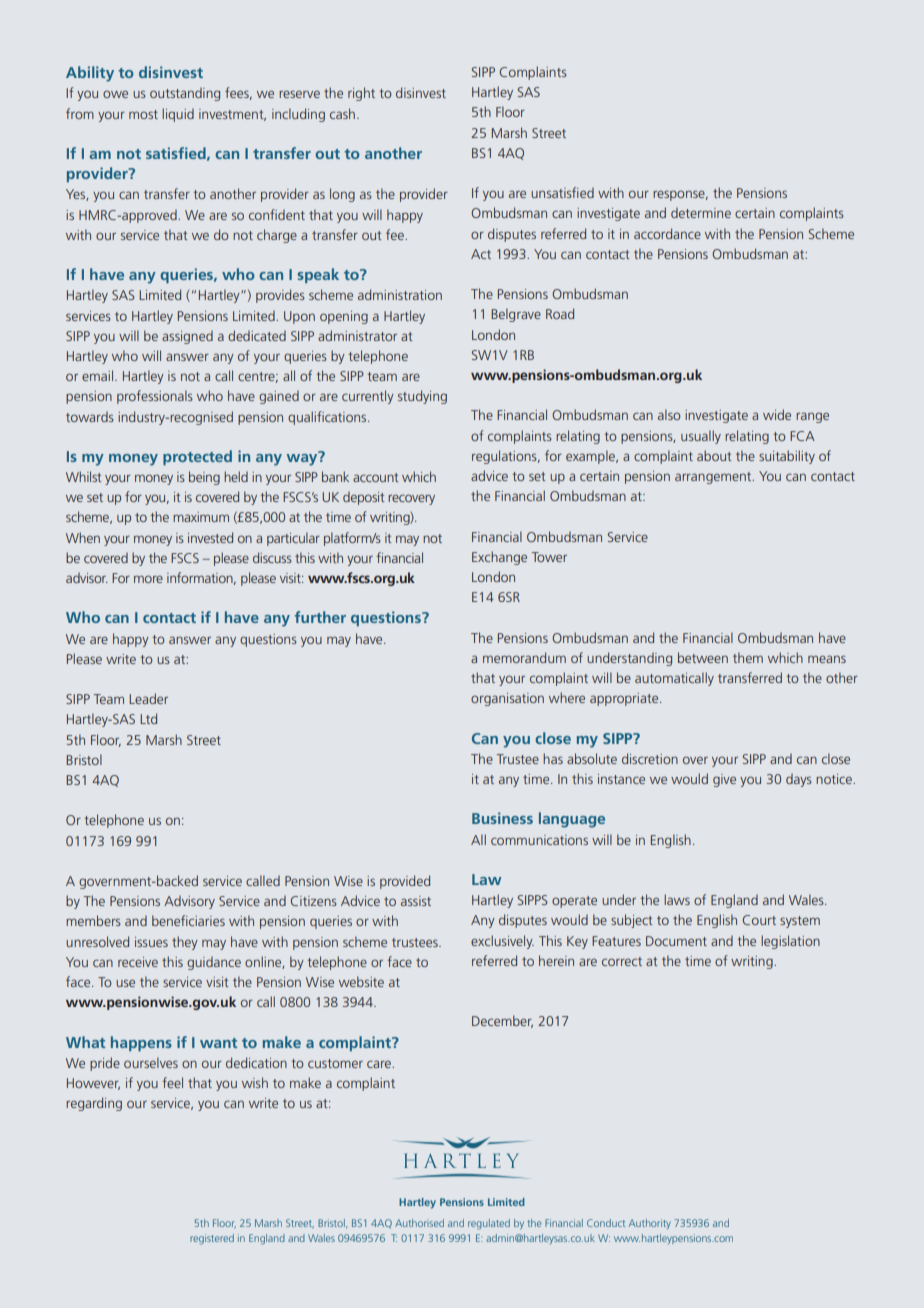 The width and height of the page is (924, 1308). I want to click on Business, so click(502, 818).
